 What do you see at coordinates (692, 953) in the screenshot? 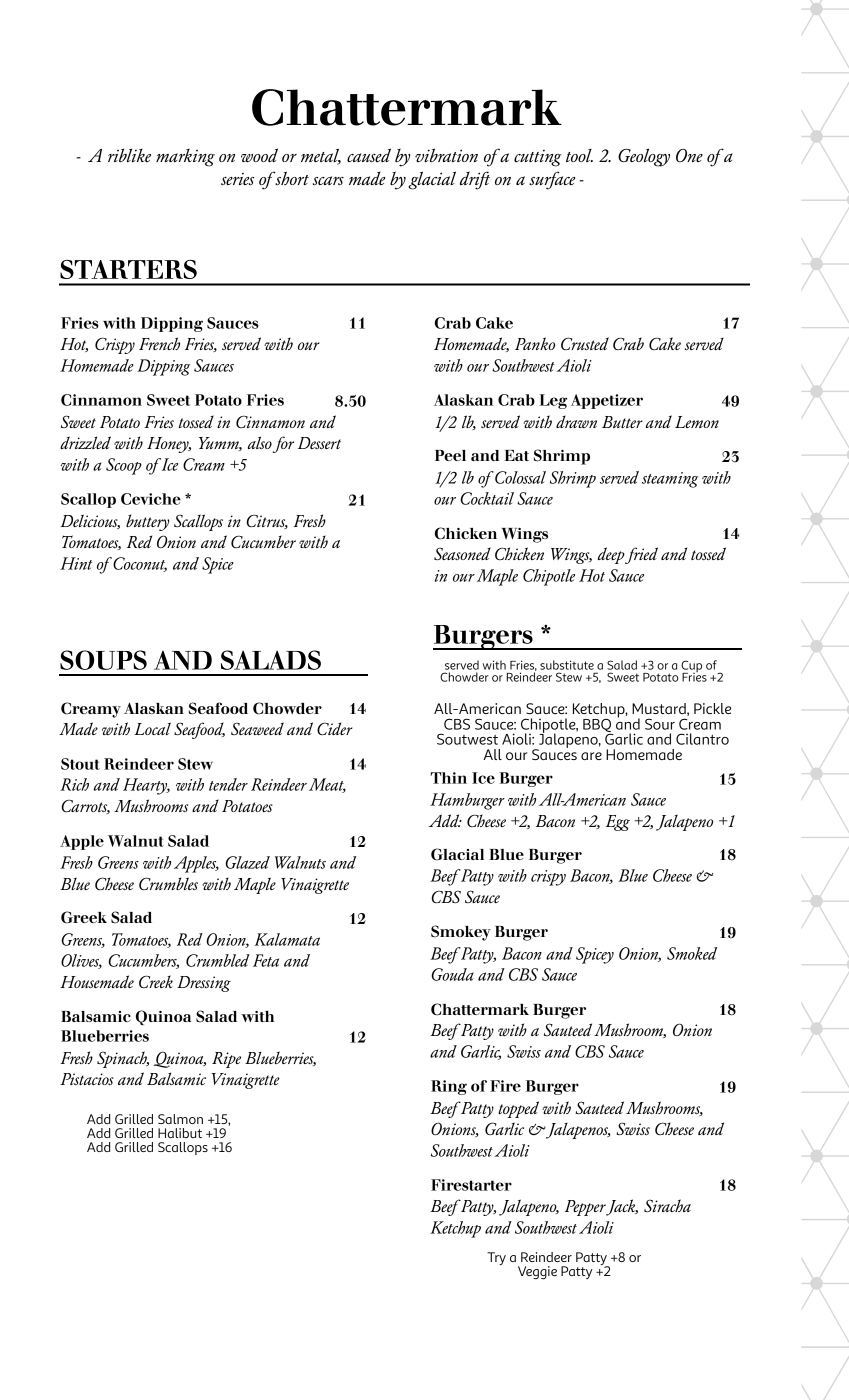
I see `Smoked` at bounding box center [692, 953].
